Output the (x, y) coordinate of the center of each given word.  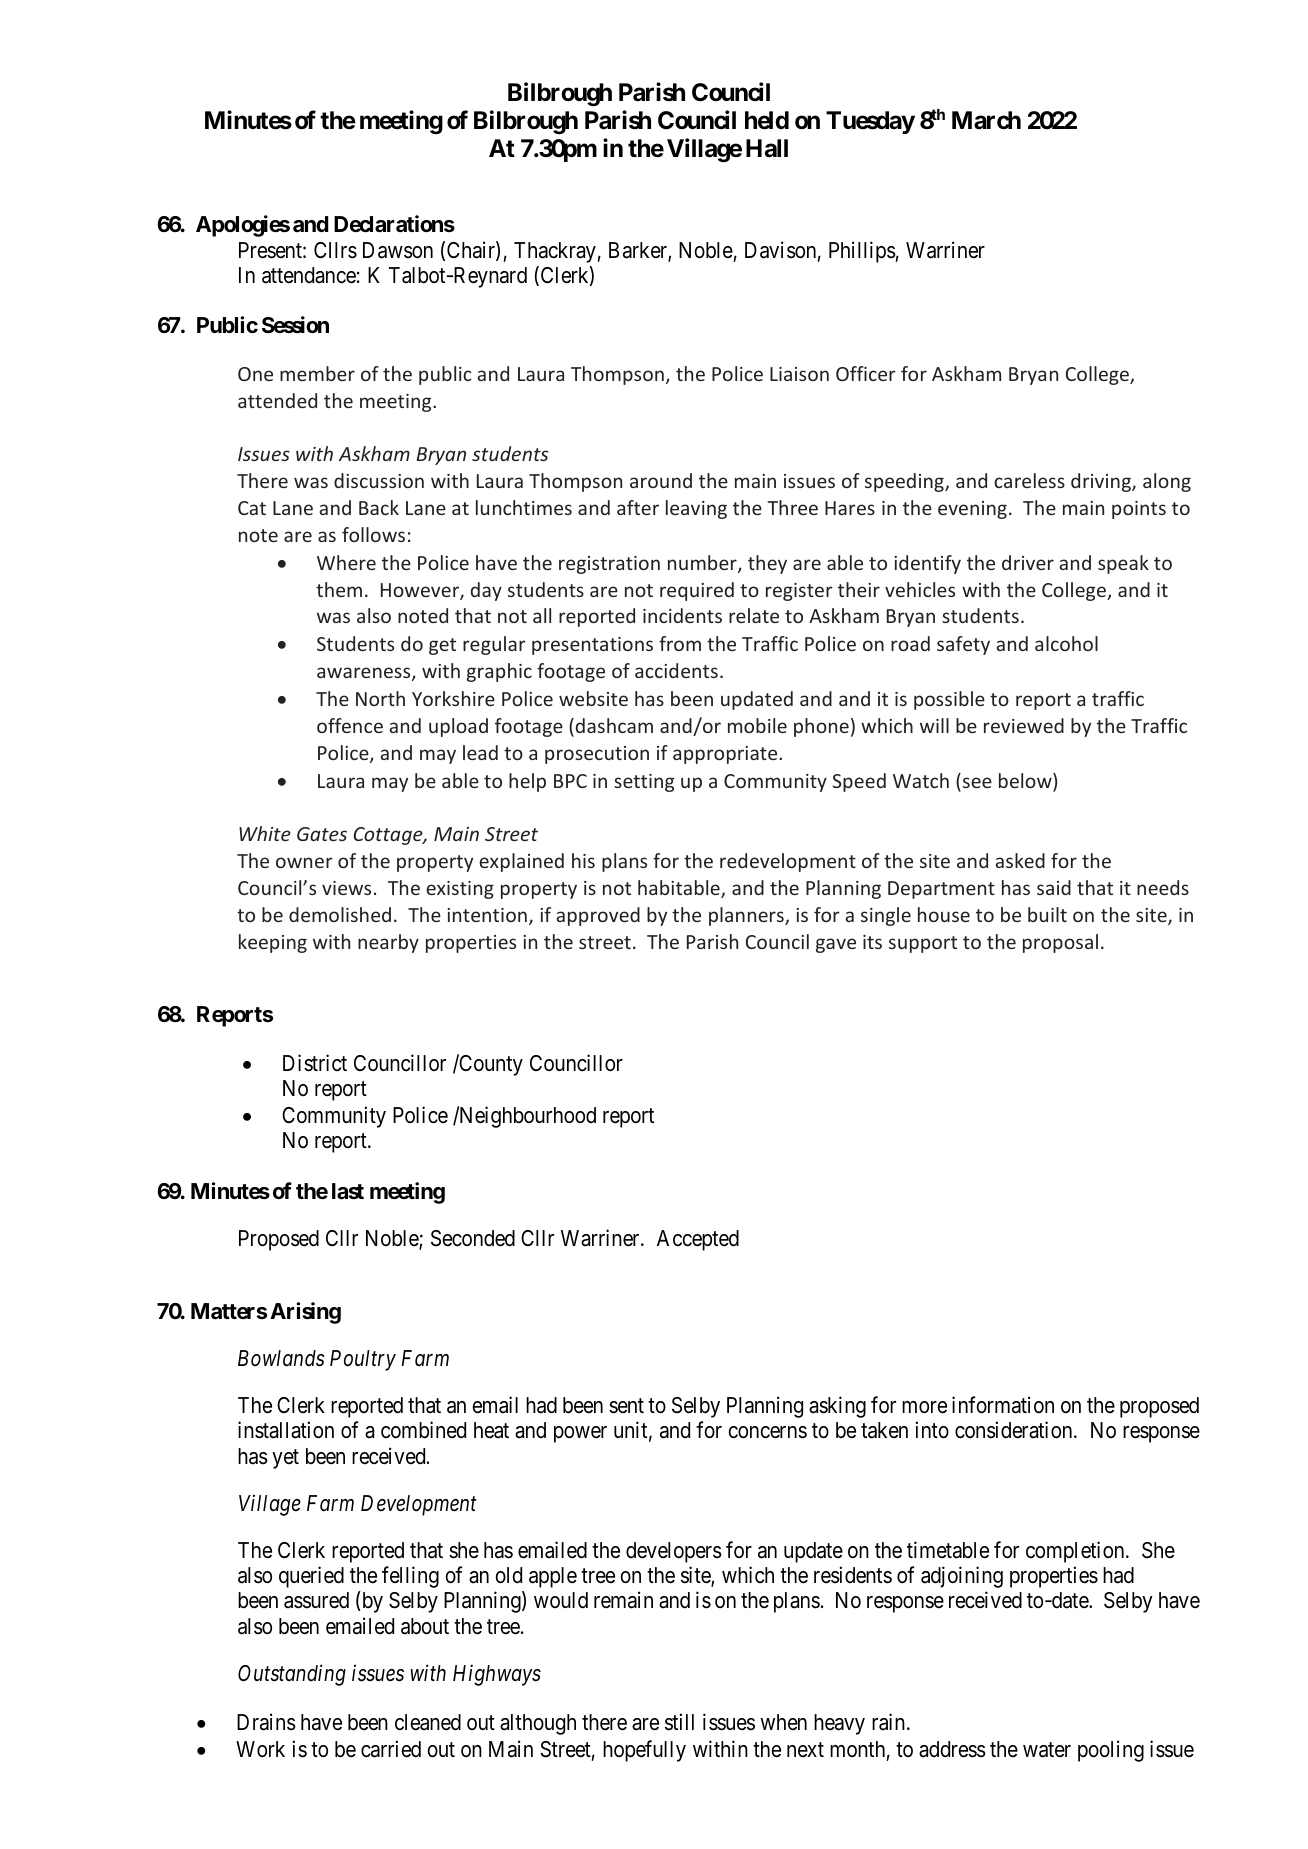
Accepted (698, 1240)
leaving (696, 509)
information (1003, 1405)
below (1026, 782)
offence (350, 725)
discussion (379, 480)
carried (391, 1749)
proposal (1060, 943)
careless (1029, 480)
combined (423, 1430)
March (986, 120)
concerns (767, 1432)
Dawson (398, 250)
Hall (767, 148)
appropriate (726, 755)
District (315, 1063)
